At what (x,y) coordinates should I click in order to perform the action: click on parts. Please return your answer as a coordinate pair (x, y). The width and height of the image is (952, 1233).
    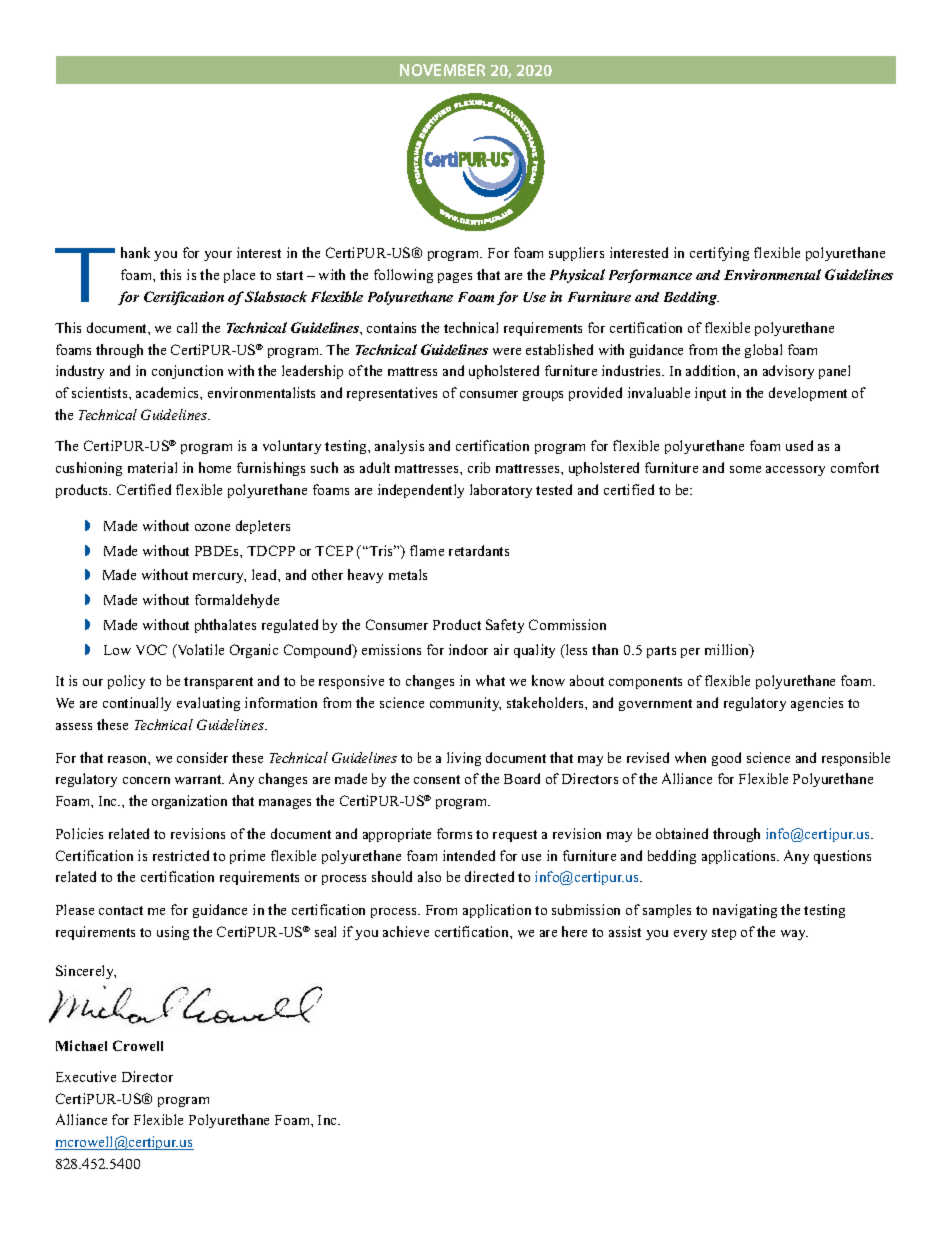
    Looking at the image, I should click on (661, 652).
